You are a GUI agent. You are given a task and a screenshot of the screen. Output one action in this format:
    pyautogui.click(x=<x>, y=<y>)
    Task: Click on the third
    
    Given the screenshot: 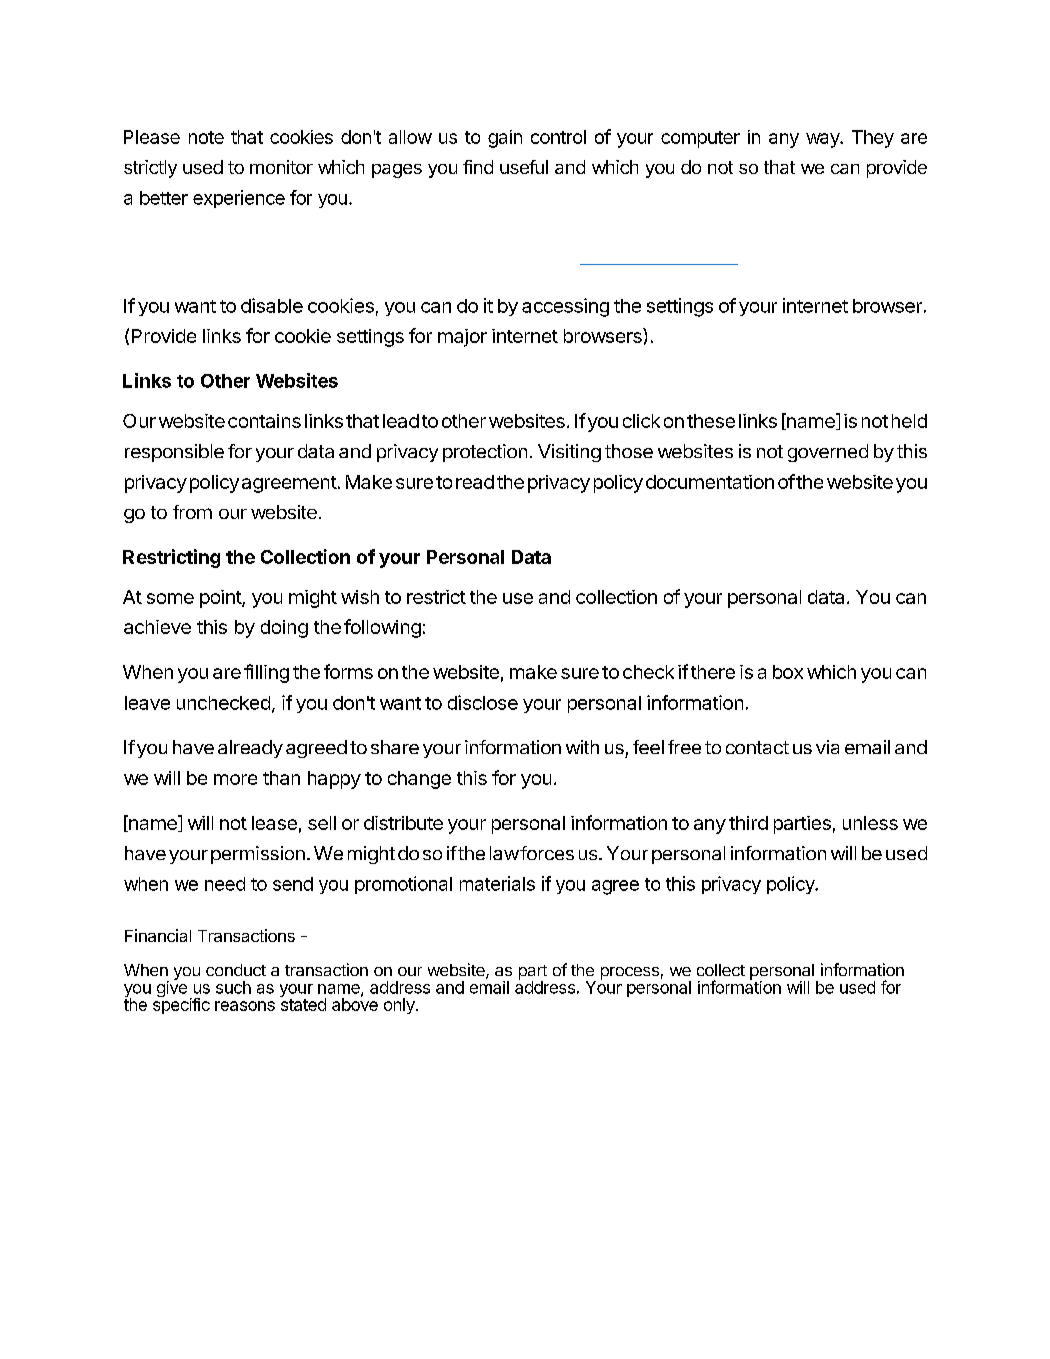 What is the action you would take?
    pyautogui.click(x=748, y=823)
